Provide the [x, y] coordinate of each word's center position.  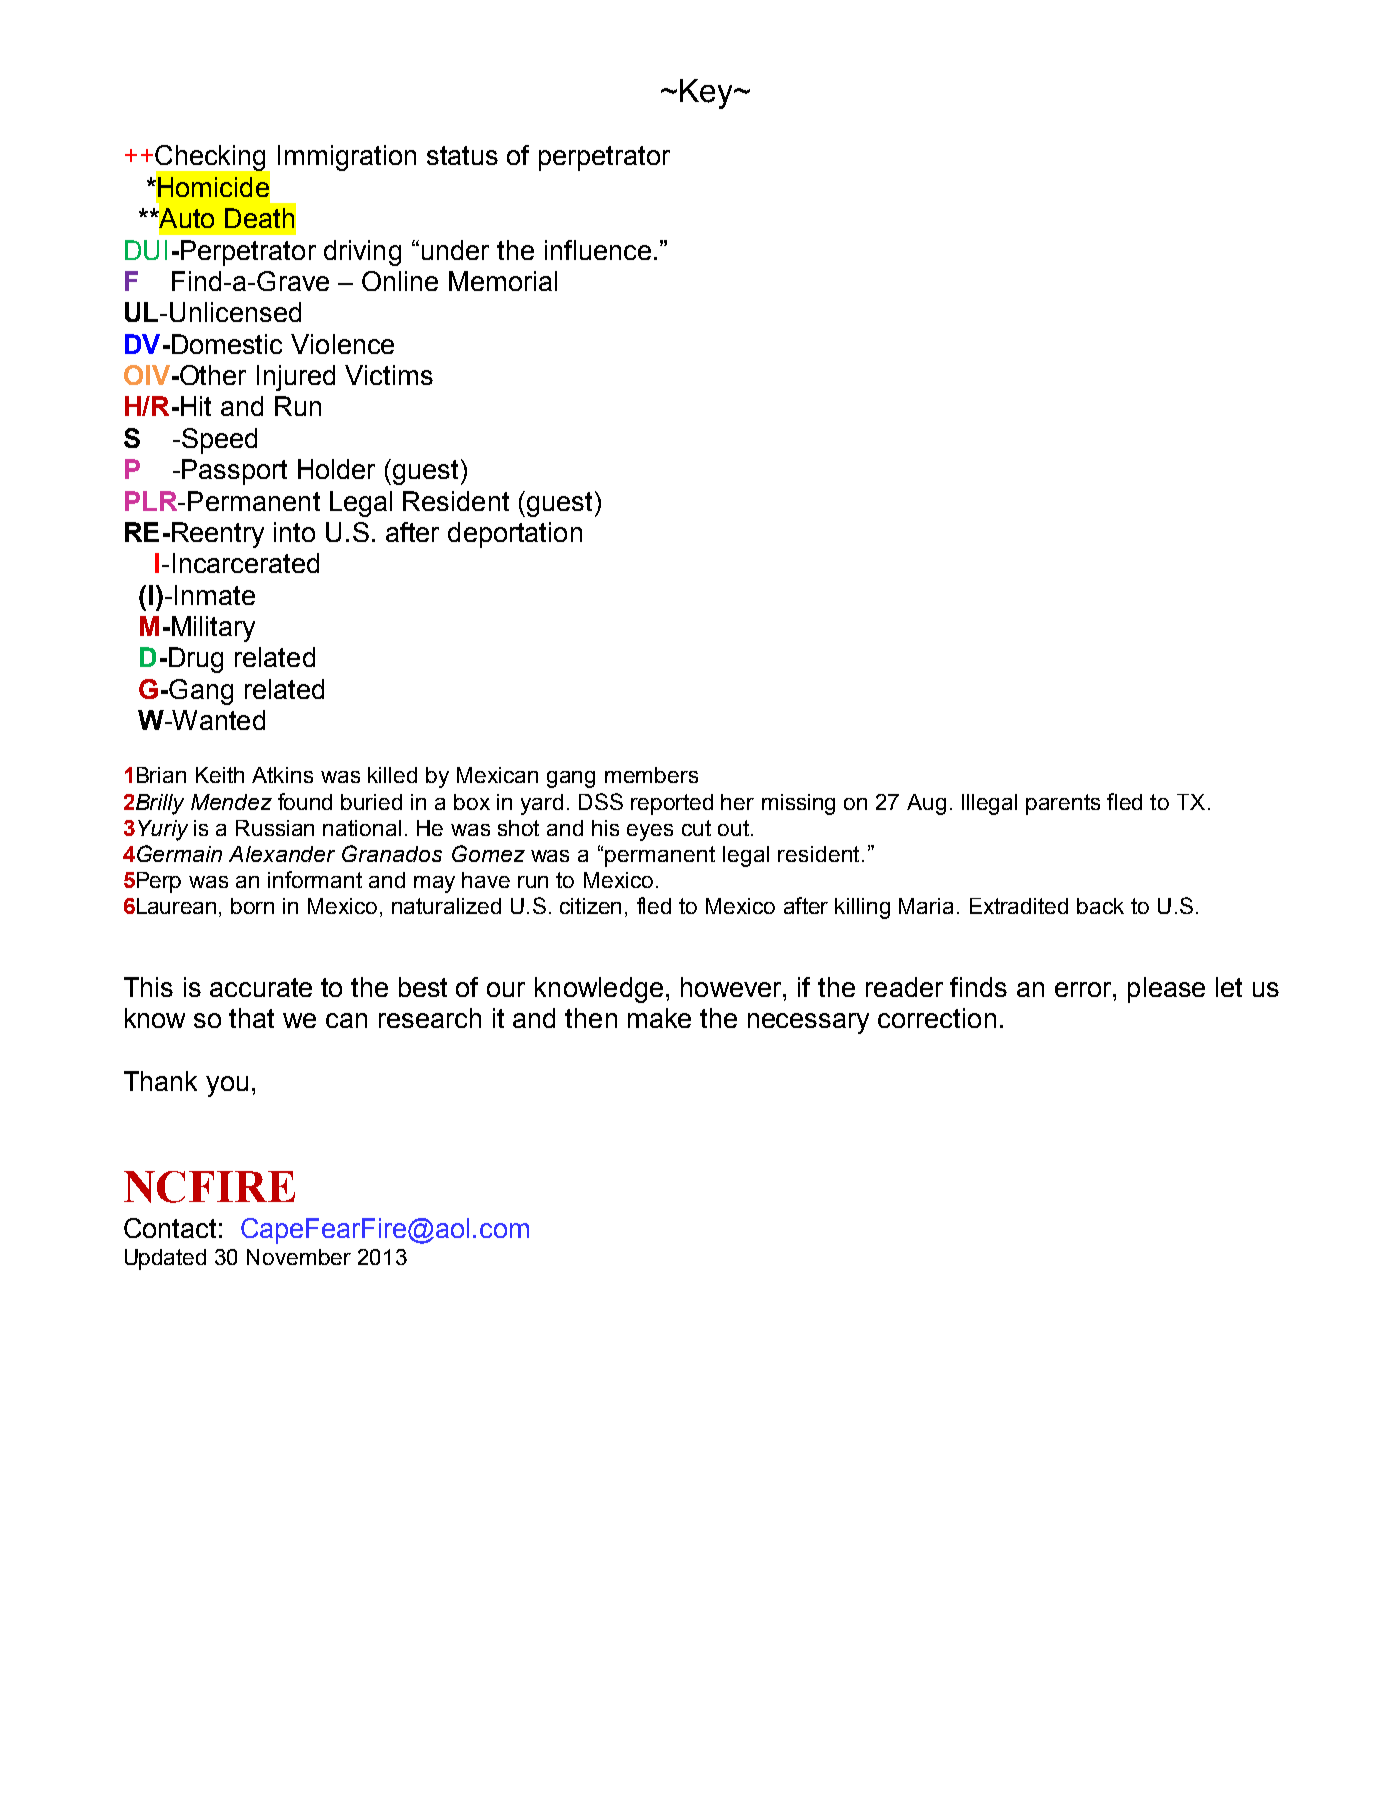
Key [707, 94]
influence [598, 250]
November [299, 1257]
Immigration [347, 158]
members [651, 775]
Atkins [282, 775]
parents [1063, 804]
